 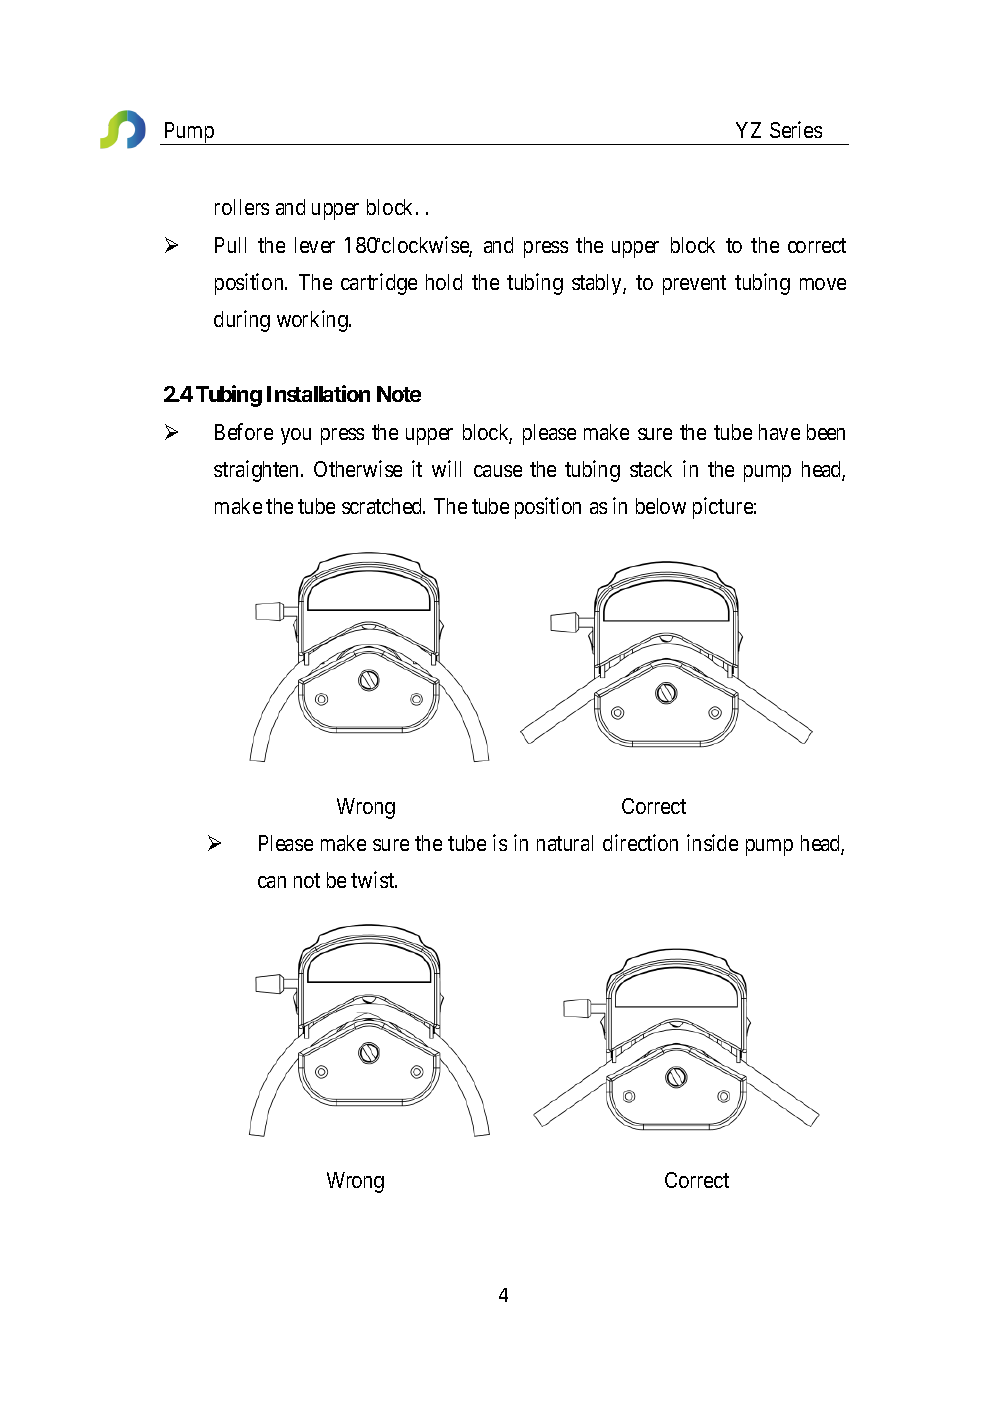 I want to click on can, so click(x=272, y=882).
